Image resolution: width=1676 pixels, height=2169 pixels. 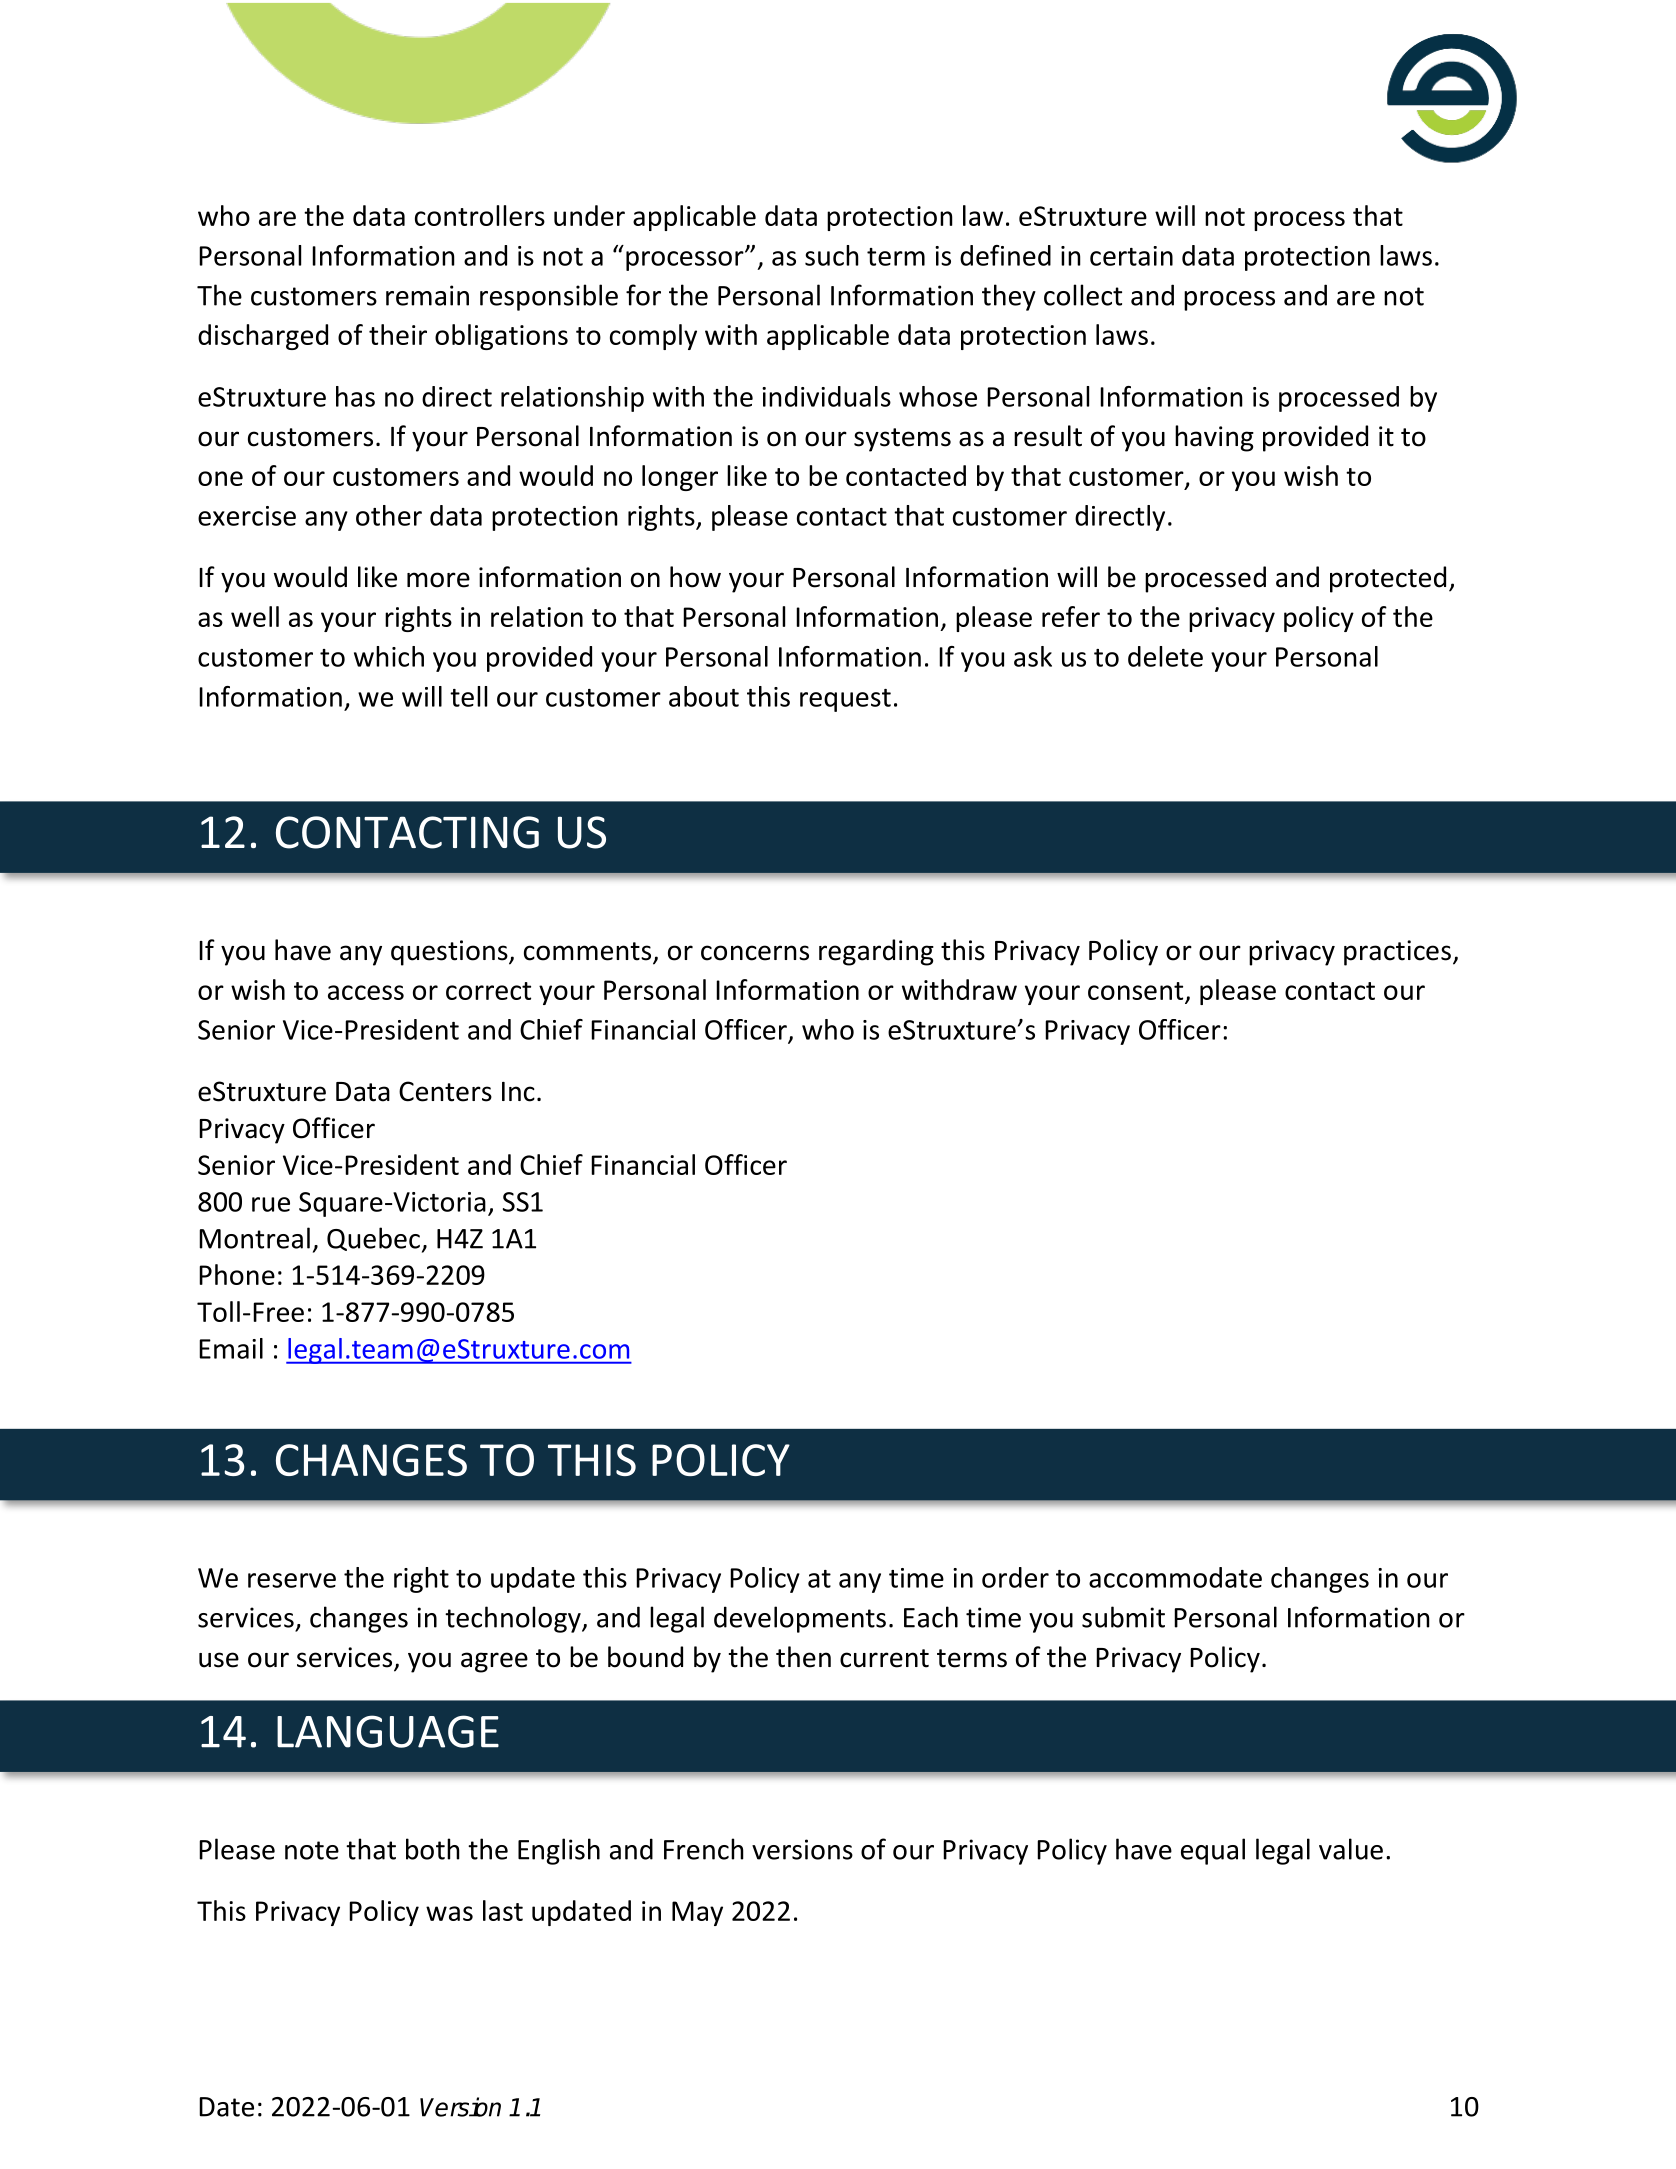 What do you see at coordinates (800, 1619) in the image?
I see `developments` at bounding box center [800, 1619].
